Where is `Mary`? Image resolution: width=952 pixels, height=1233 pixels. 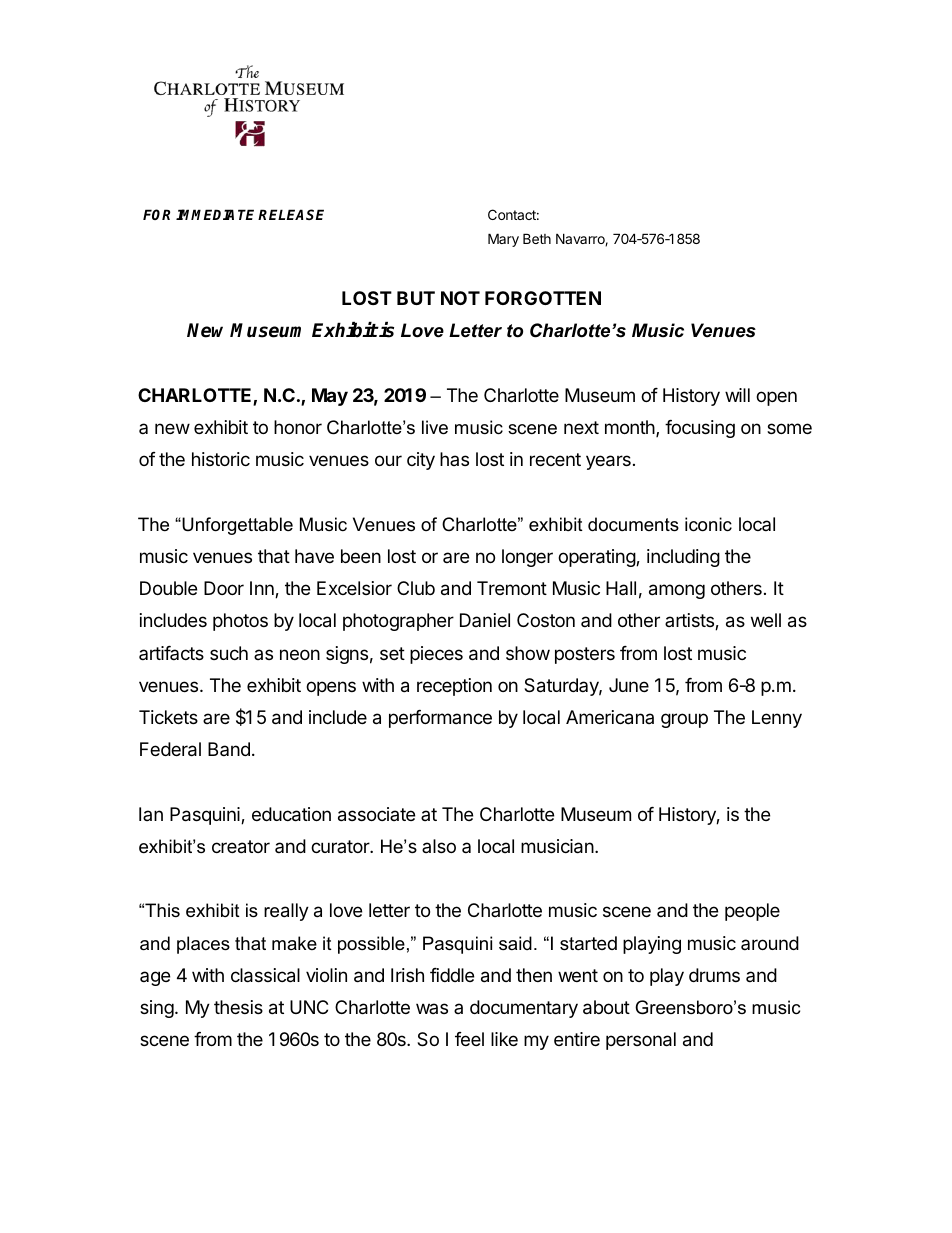 Mary is located at coordinates (503, 240).
